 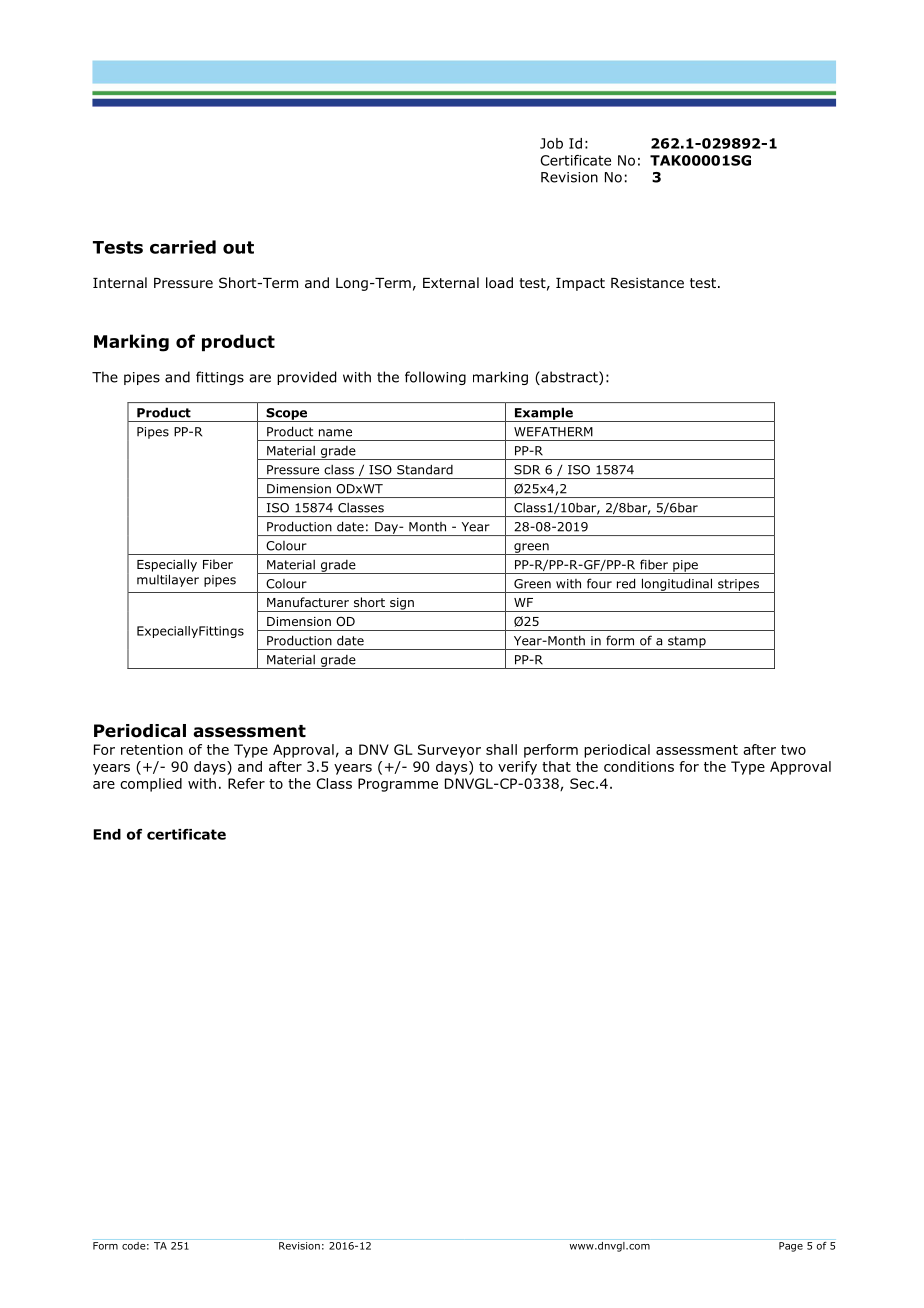 I want to click on Job, so click(x=551, y=143).
